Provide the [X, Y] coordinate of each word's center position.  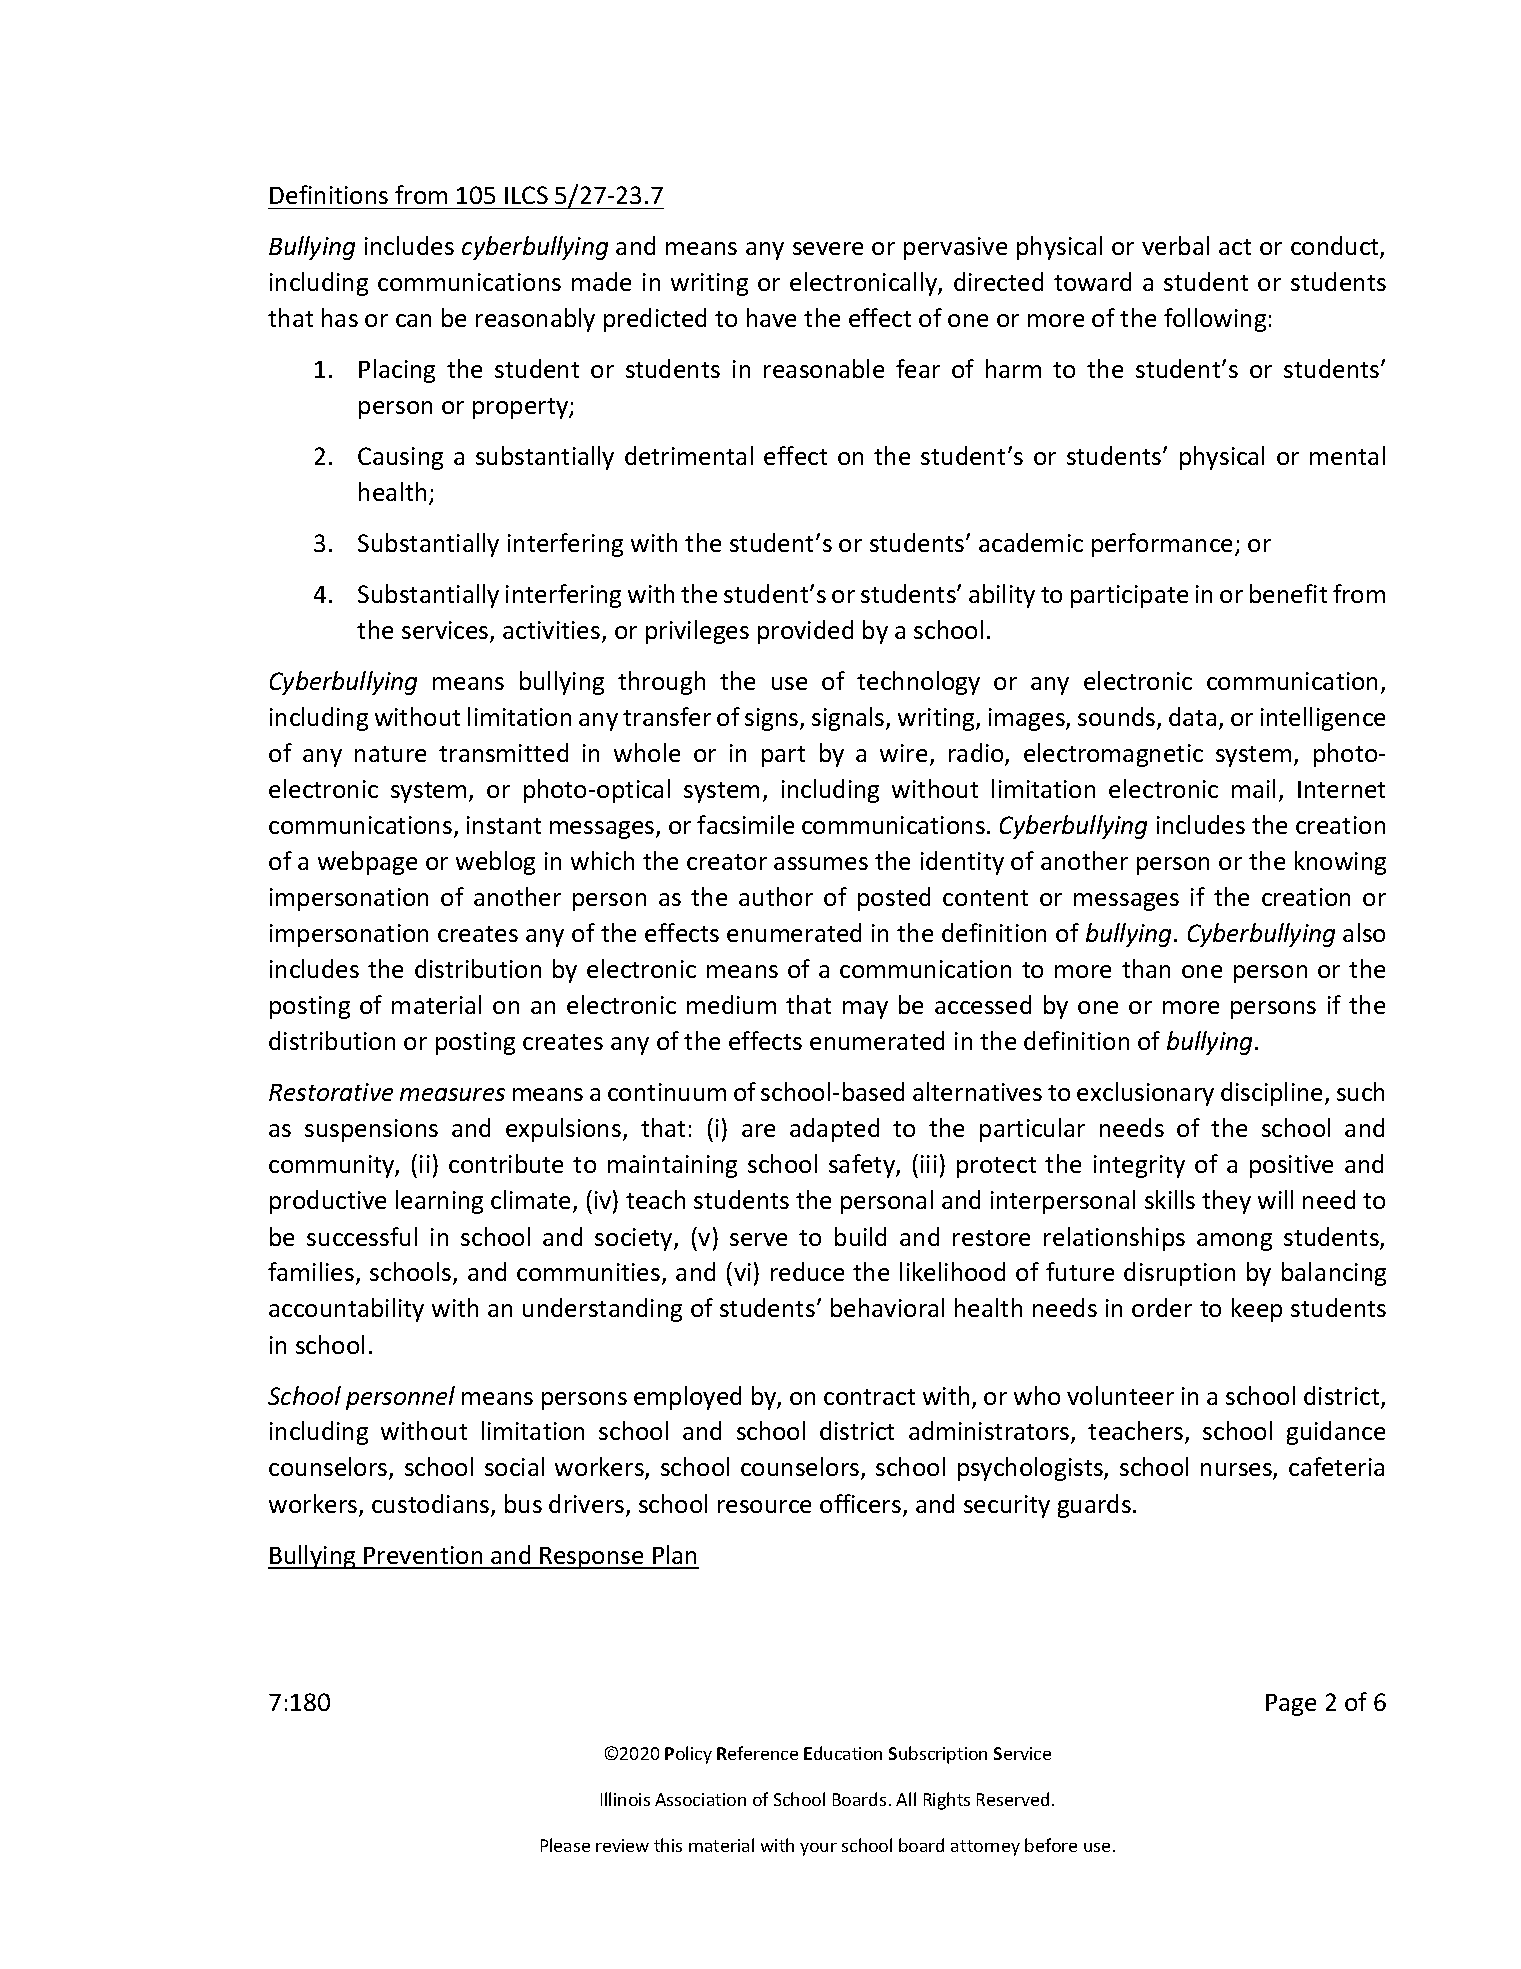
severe [828, 248]
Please [565, 1845]
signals [849, 719]
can [413, 320]
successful [362, 1236]
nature [390, 754]
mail [1253, 788]
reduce [807, 1271]
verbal [1175, 245]
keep [1257, 1310]
